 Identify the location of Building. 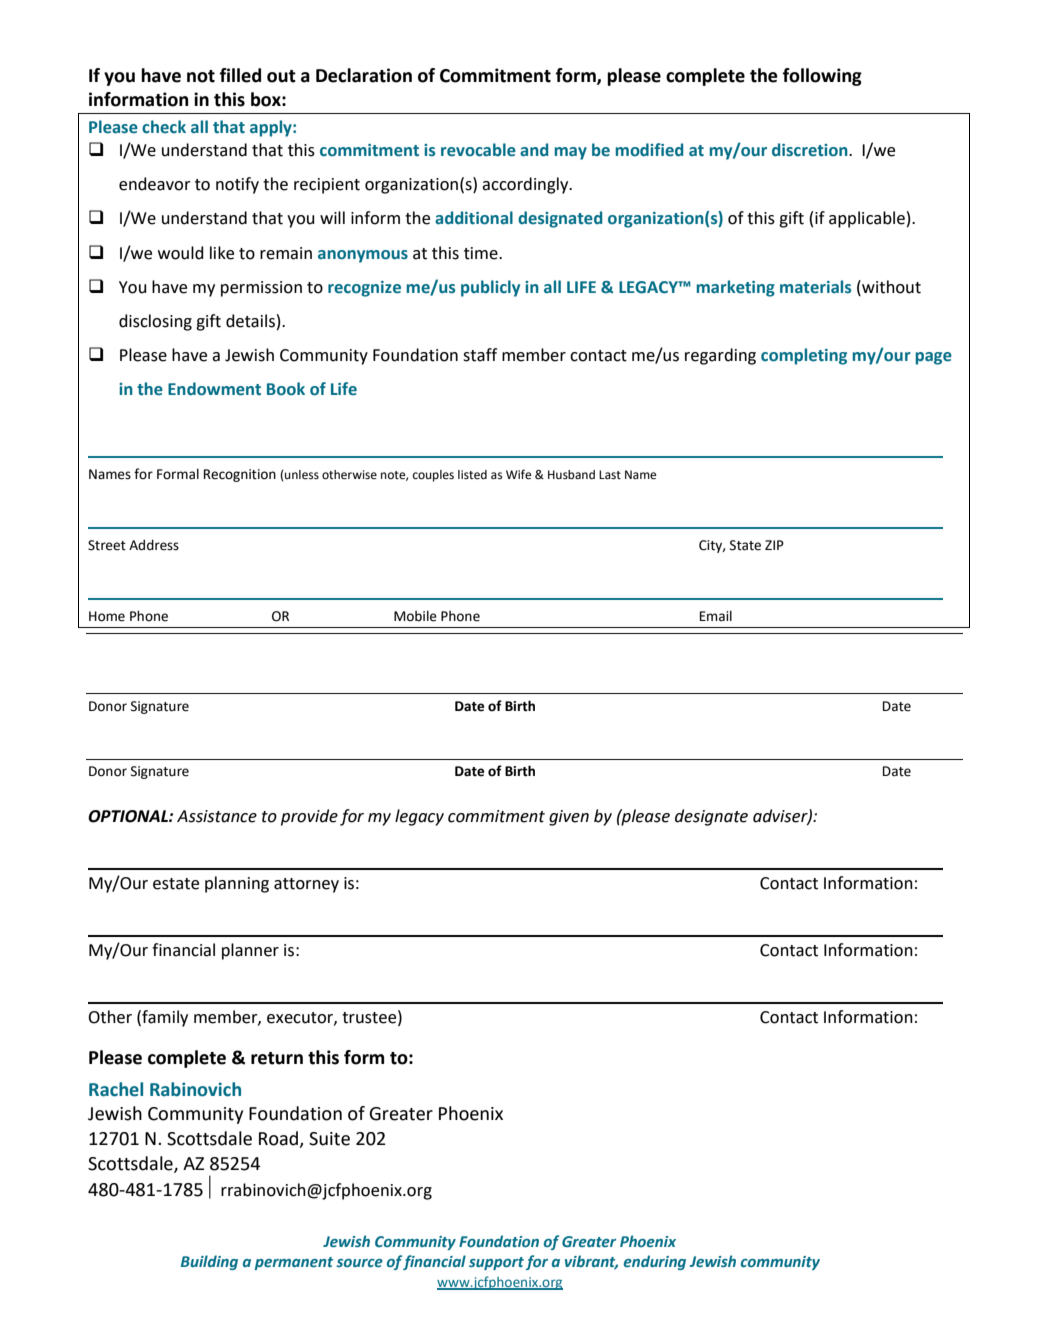
(209, 1262).
